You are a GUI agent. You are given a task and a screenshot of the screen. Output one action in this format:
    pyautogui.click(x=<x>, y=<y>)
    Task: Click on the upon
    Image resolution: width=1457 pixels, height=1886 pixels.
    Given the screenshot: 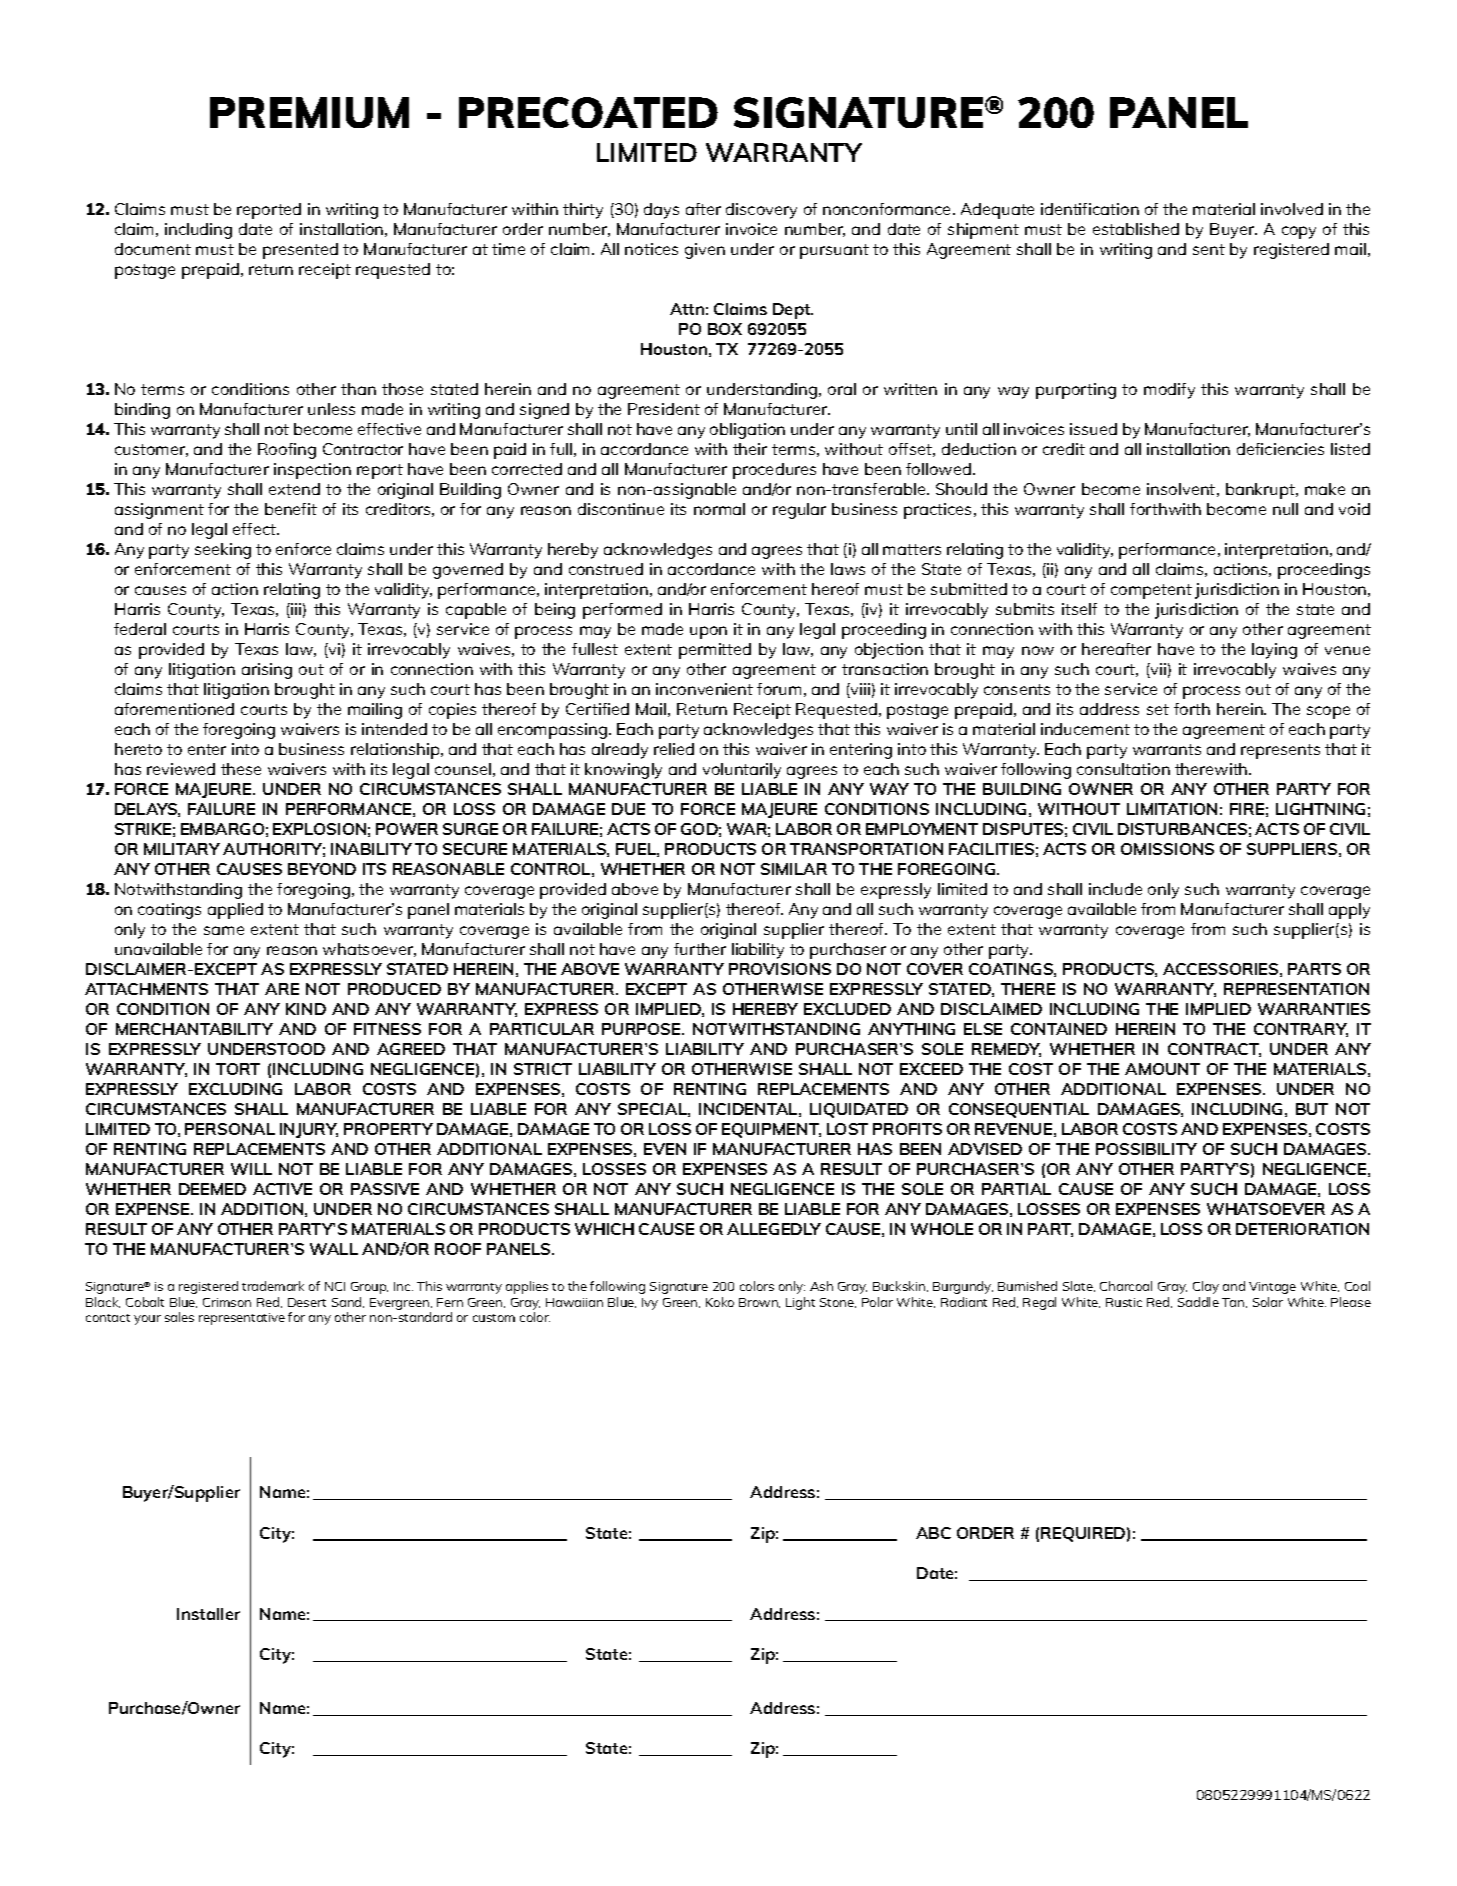 What is the action you would take?
    pyautogui.click(x=708, y=632)
